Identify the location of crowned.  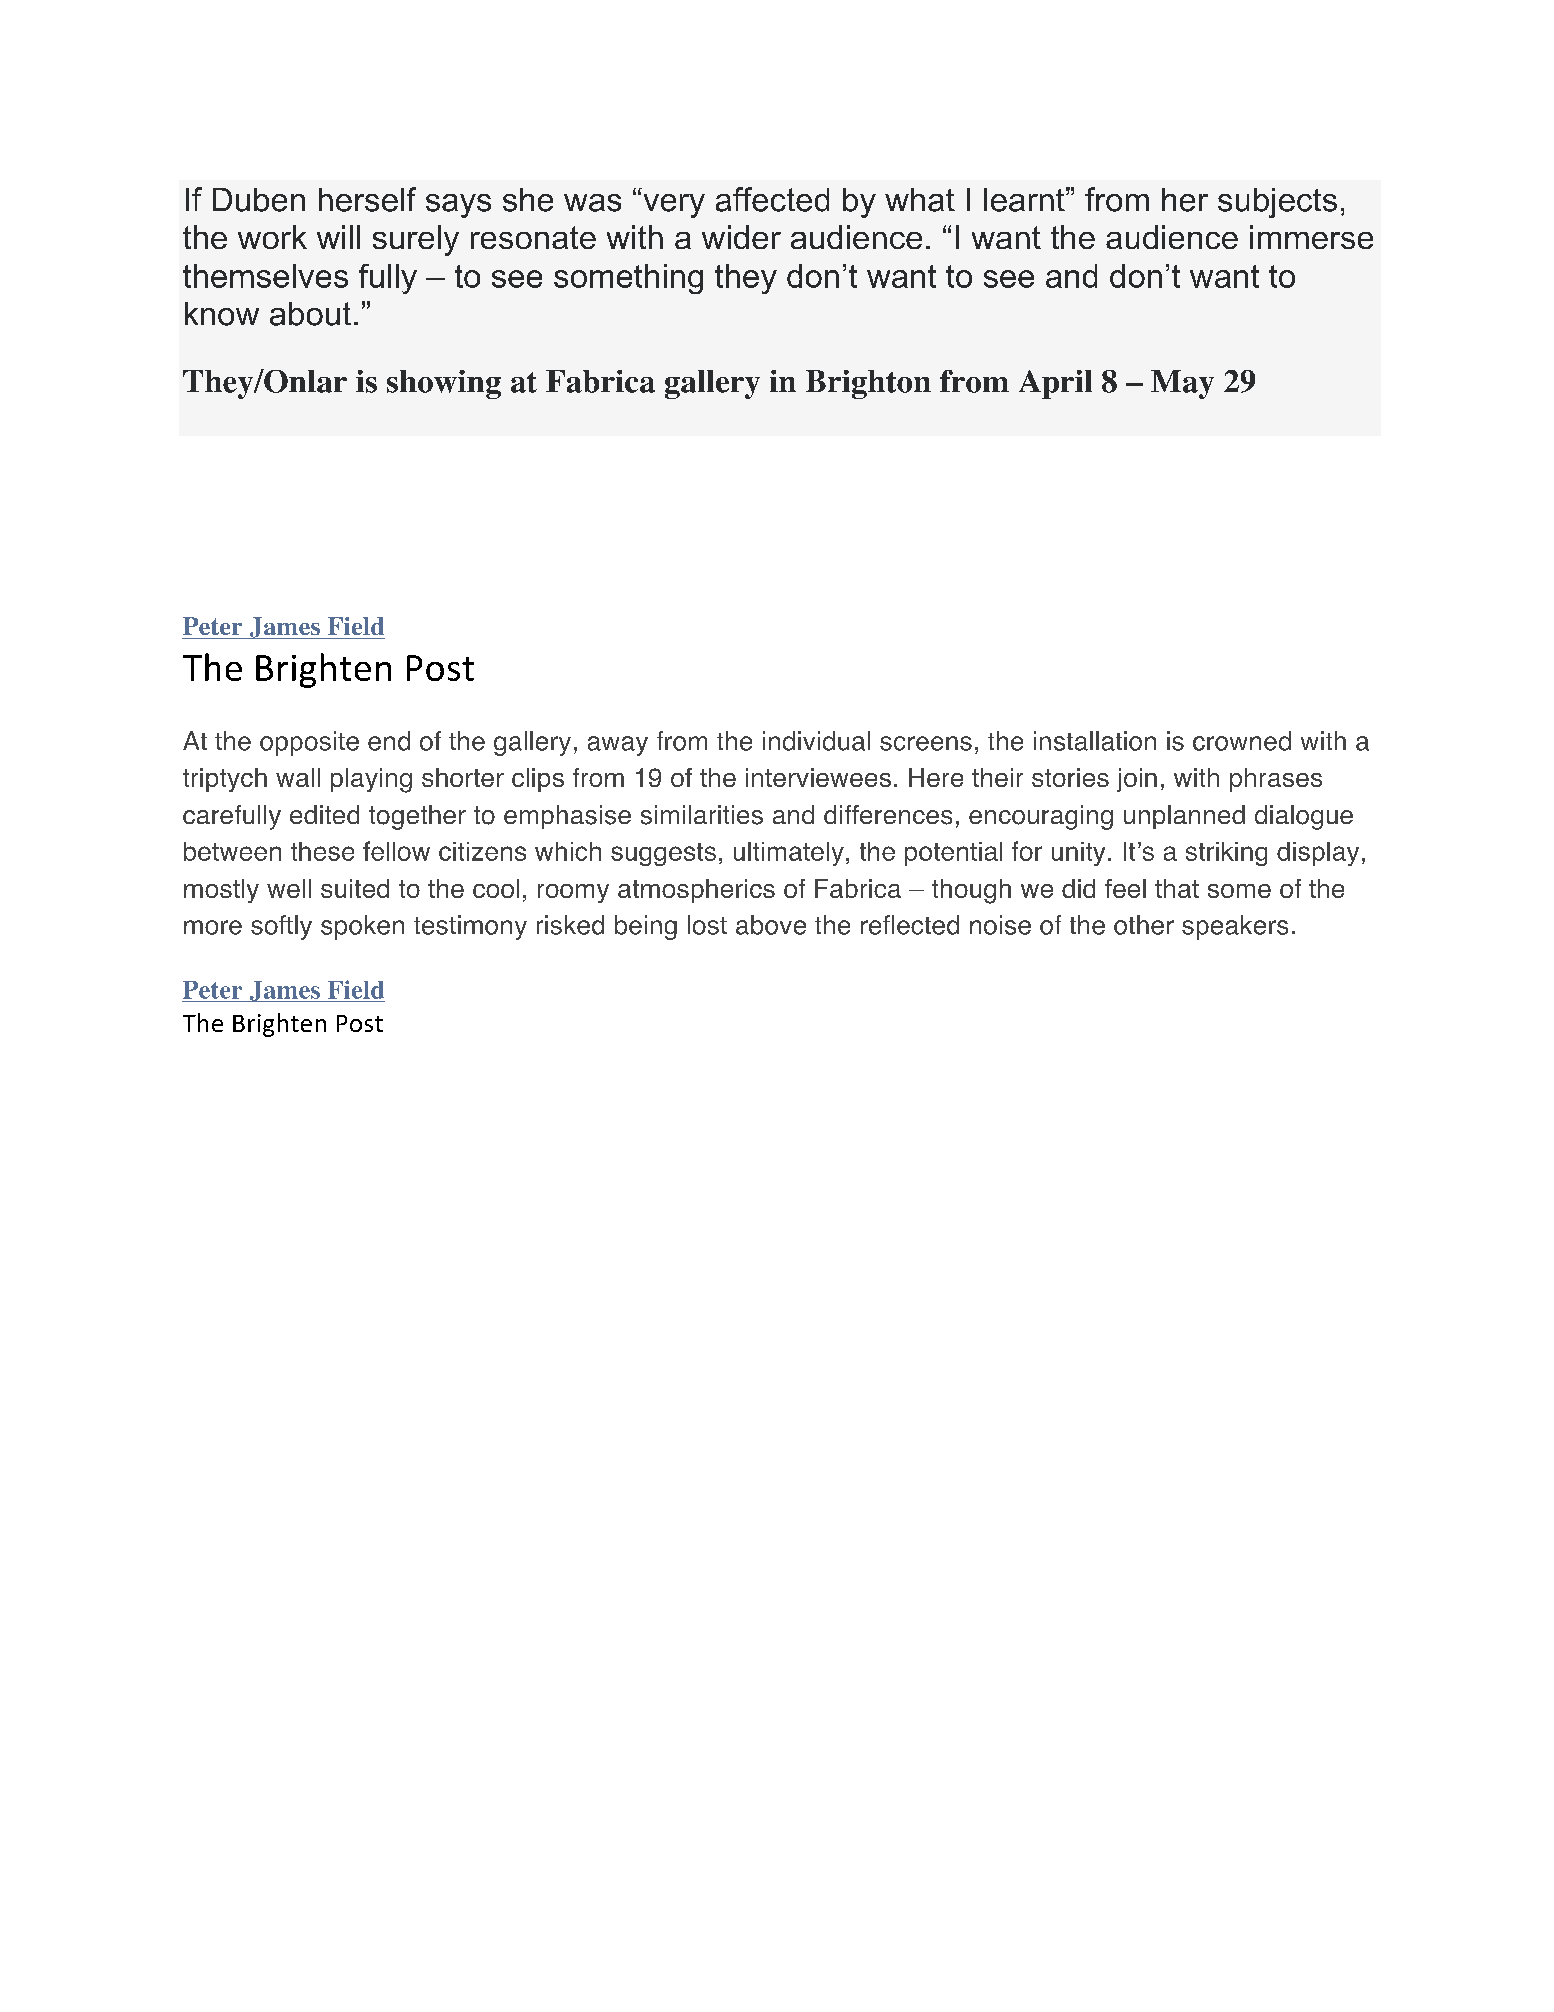
(1242, 741).
